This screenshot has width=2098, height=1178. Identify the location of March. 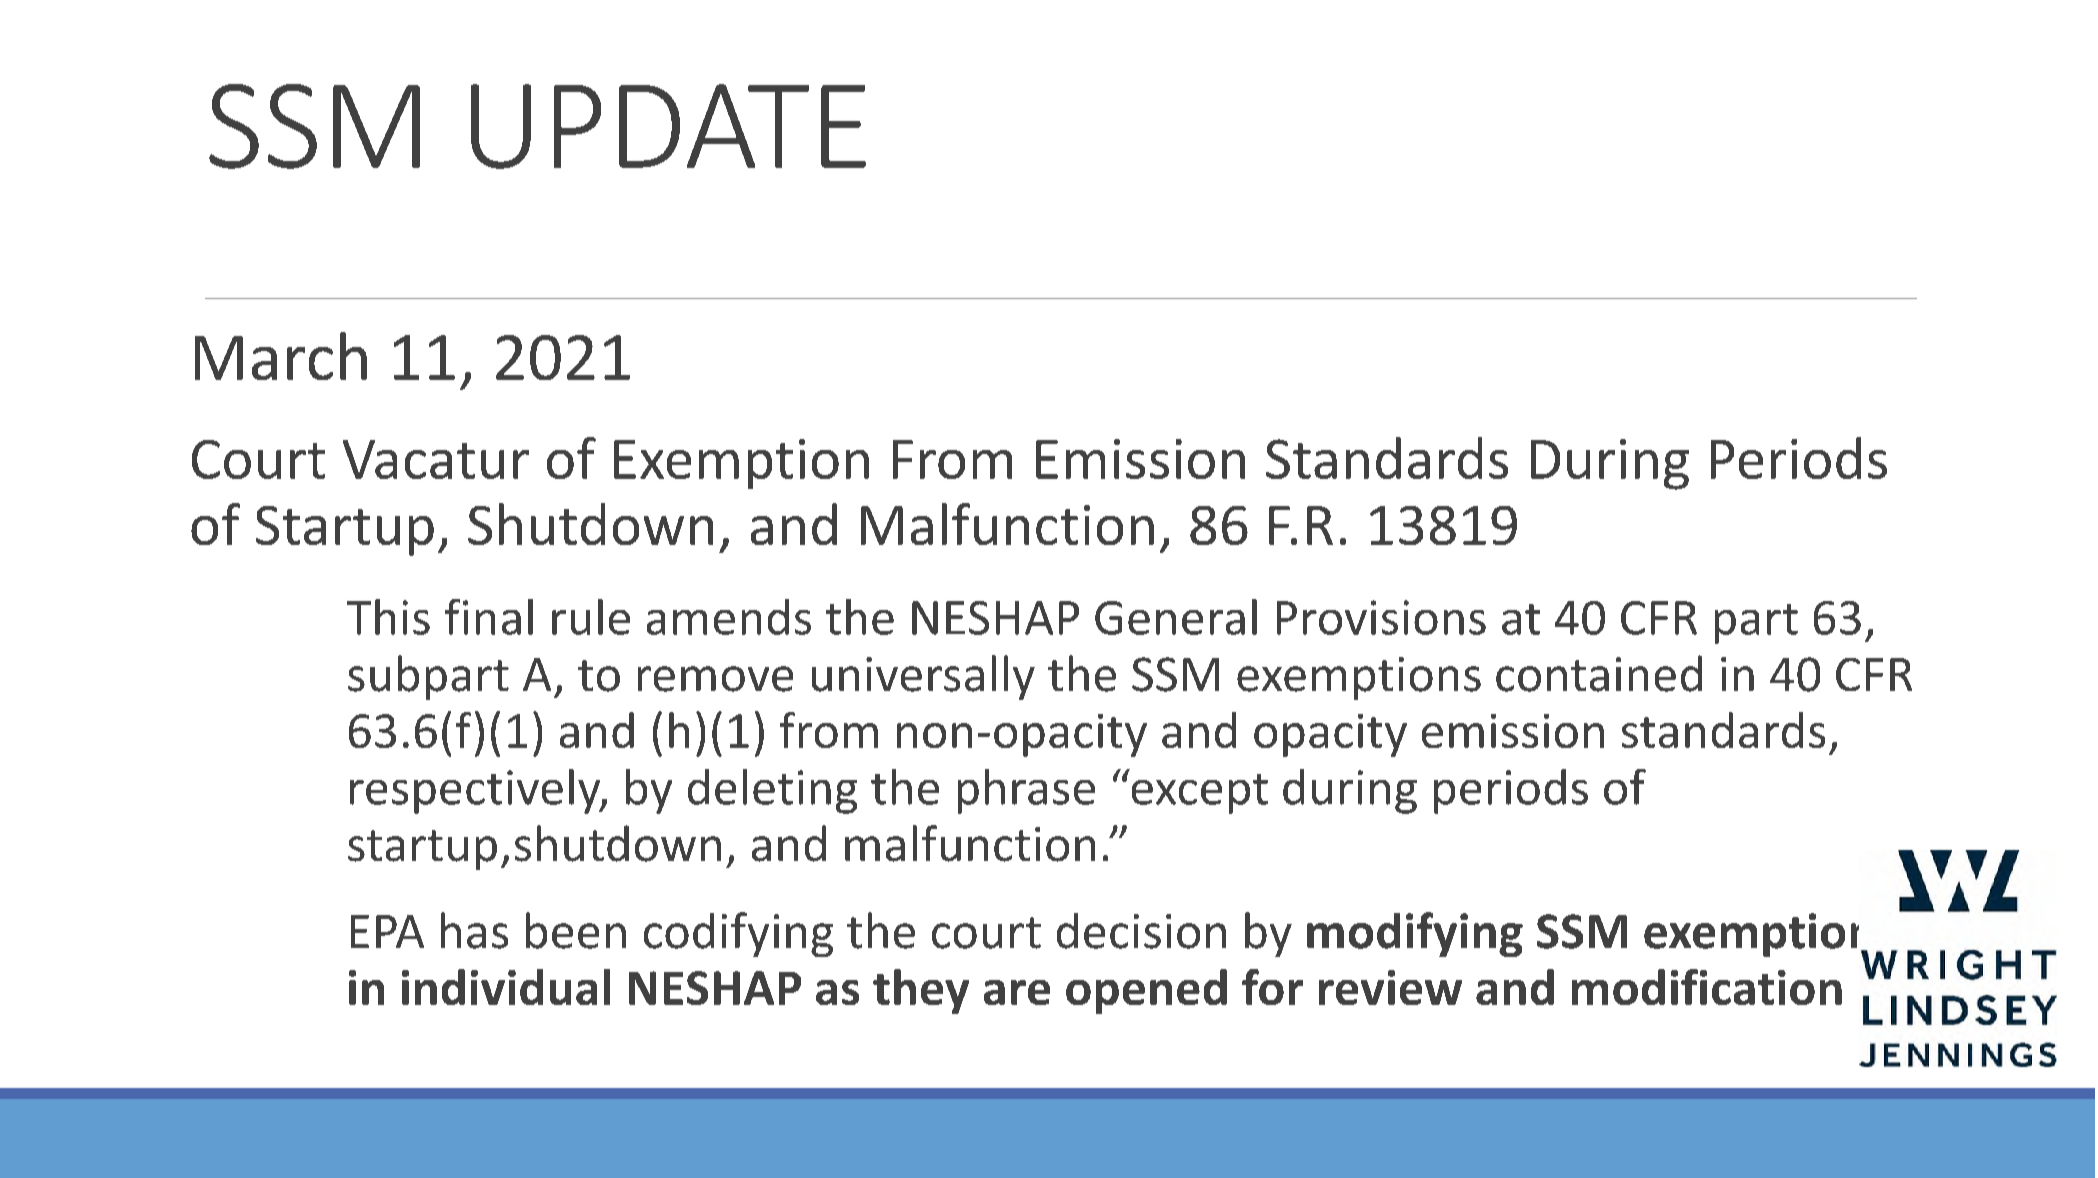
(281, 356).
